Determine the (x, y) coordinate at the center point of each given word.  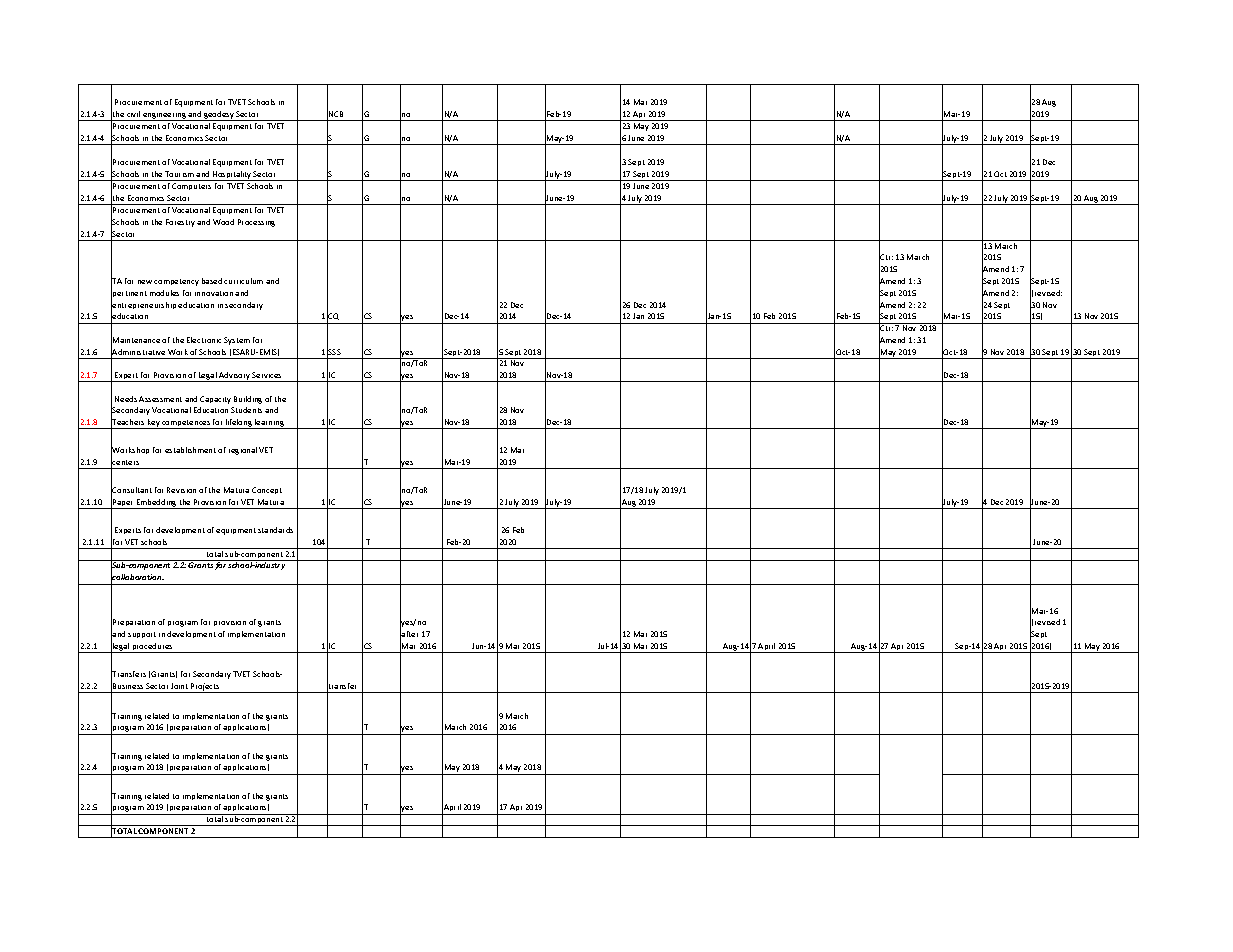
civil (133, 114)
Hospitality (232, 176)
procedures (153, 648)
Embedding (156, 504)
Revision (181, 490)
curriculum (243, 281)
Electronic (204, 340)
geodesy (219, 116)
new (145, 282)
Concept (267, 490)
